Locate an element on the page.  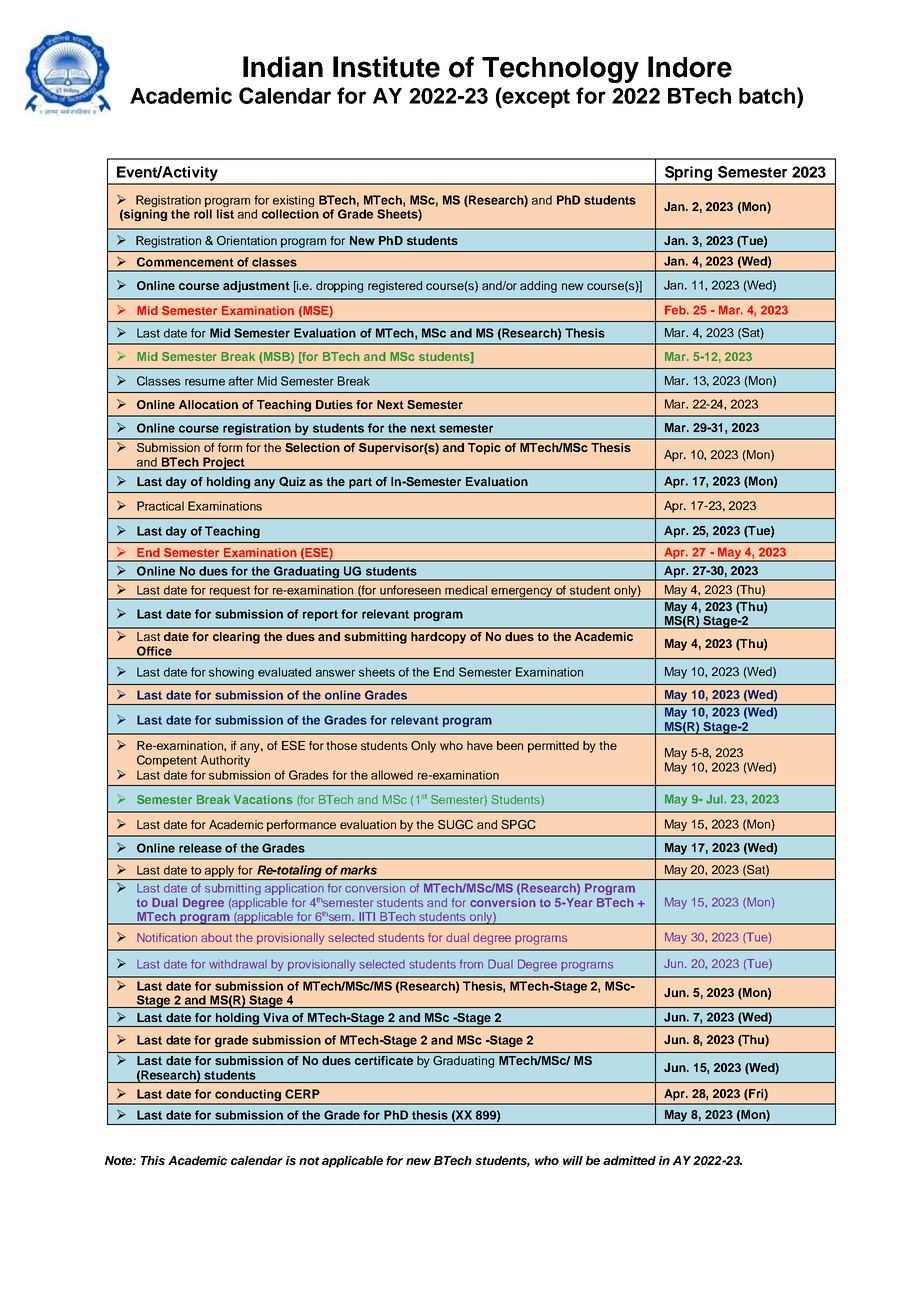
certificate is located at coordinates (384, 1060).
